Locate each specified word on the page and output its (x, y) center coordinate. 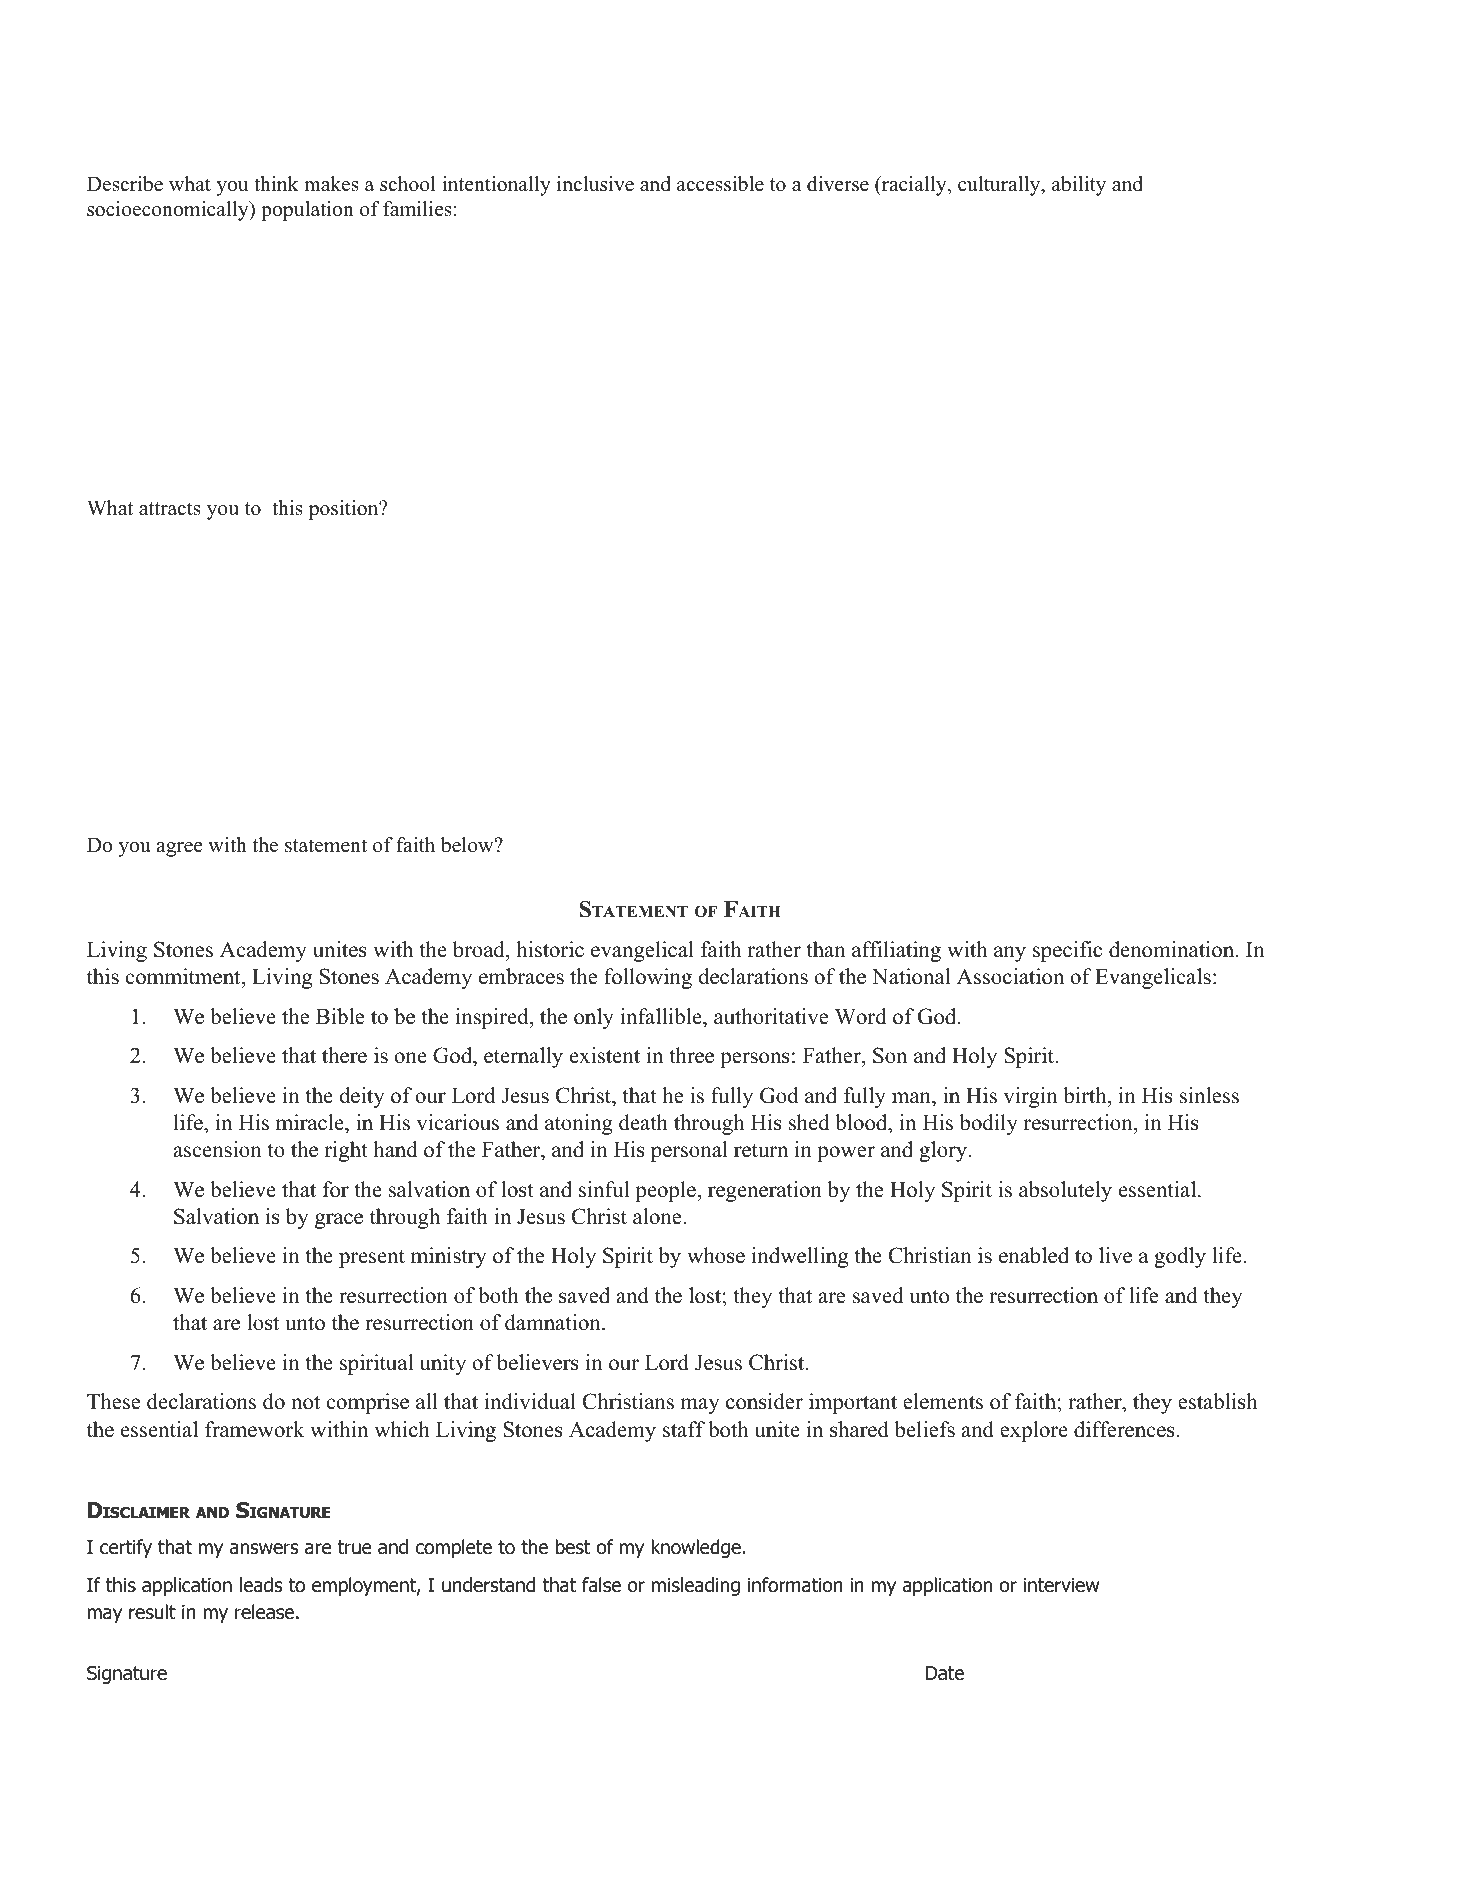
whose (716, 1255)
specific (1067, 951)
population (307, 211)
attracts (170, 509)
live (1115, 1255)
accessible (720, 184)
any (1010, 954)
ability (1079, 186)
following (648, 978)
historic (550, 949)
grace (339, 1221)
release (264, 1612)
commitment (184, 976)
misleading (696, 1586)
